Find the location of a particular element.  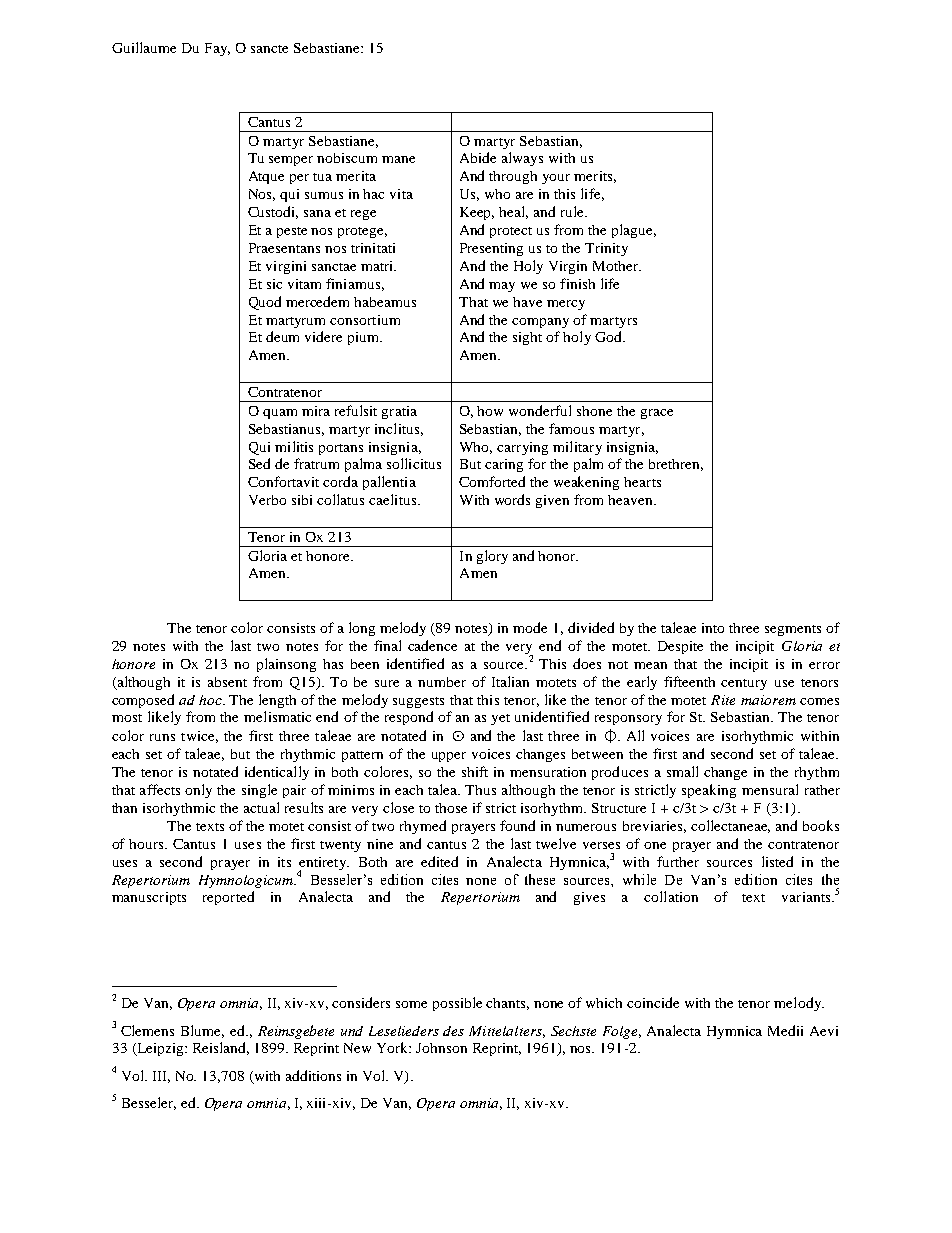

how is located at coordinates (490, 411).
